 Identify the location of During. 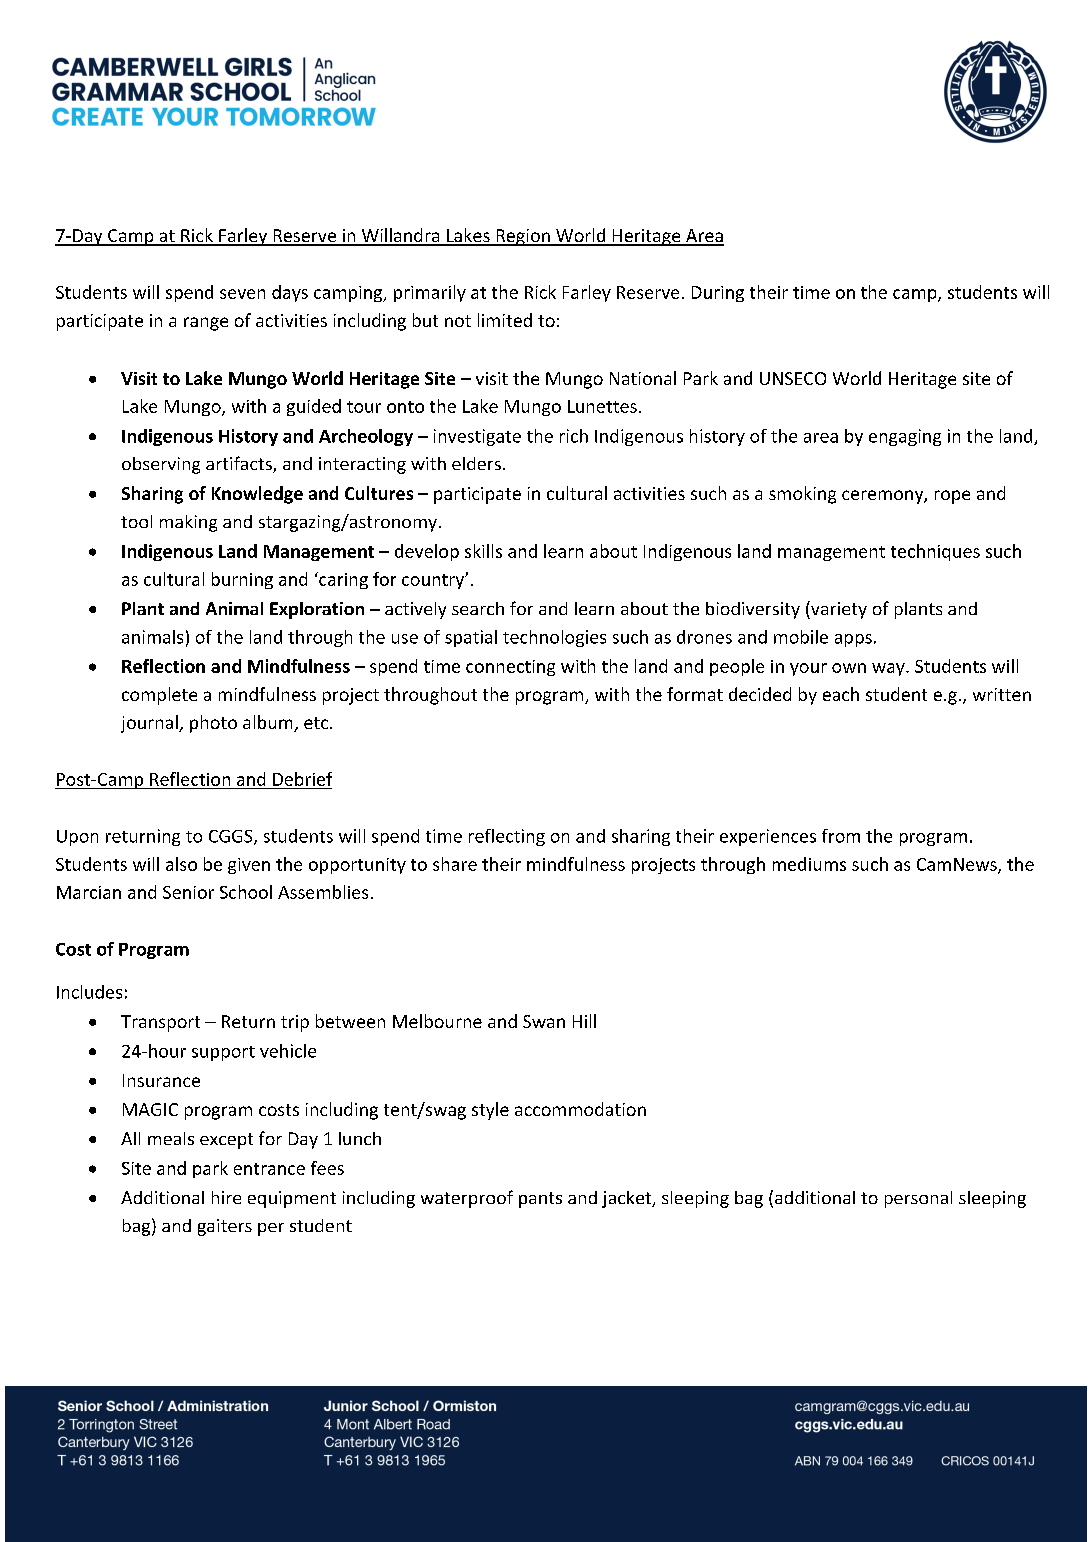
(718, 294).
